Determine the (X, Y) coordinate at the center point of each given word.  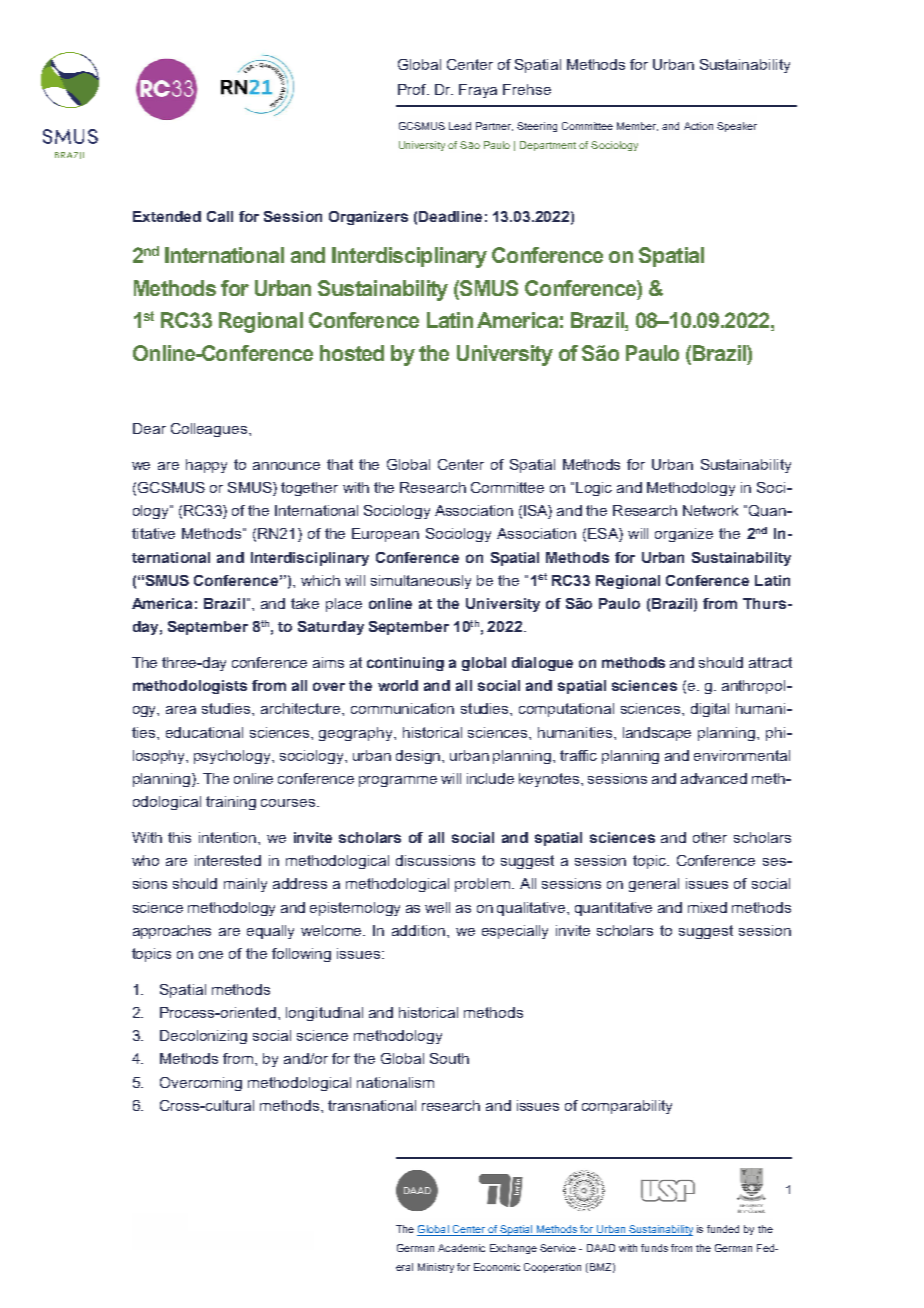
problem (484, 885)
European (385, 535)
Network (710, 510)
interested (228, 860)
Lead (460, 126)
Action (698, 126)
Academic (461, 1248)
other (710, 837)
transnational (372, 1105)
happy (206, 466)
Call (220, 216)
